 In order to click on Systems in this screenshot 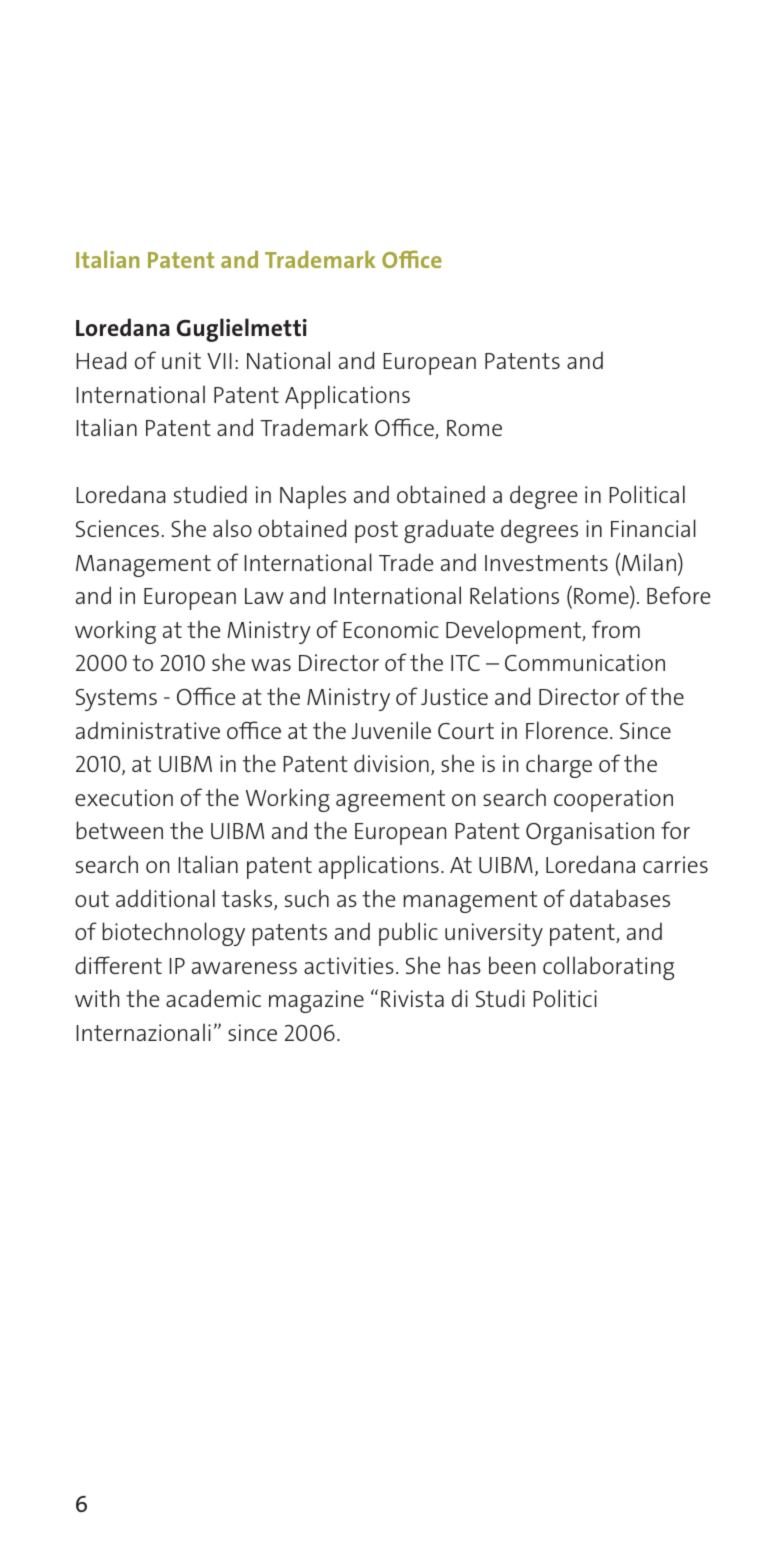, I will do `click(116, 700)`.
